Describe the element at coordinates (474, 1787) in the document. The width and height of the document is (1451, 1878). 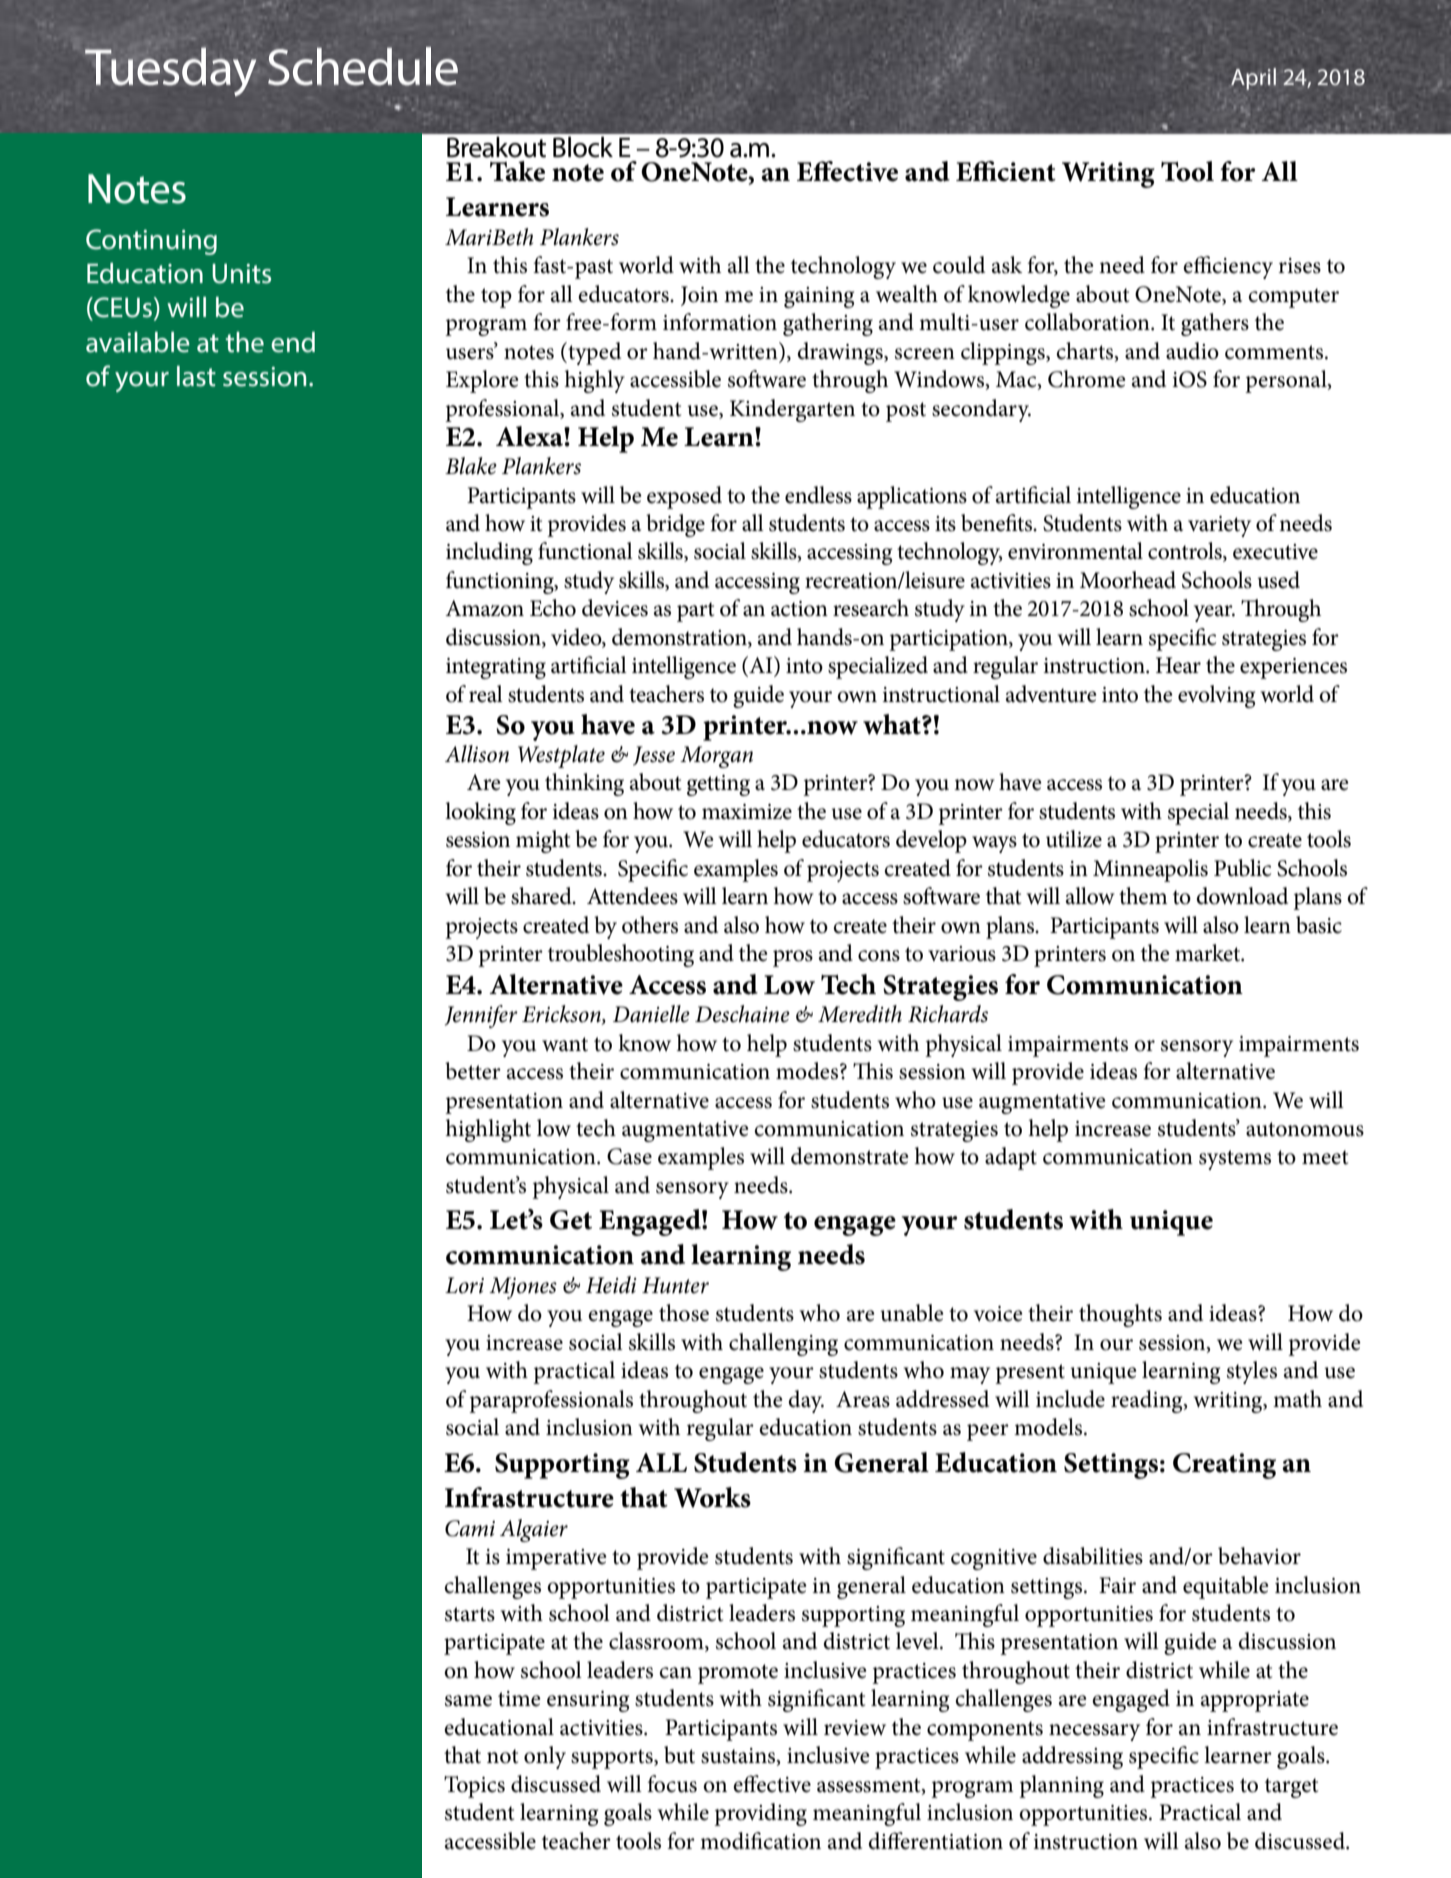
I see `Topics` at that location.
